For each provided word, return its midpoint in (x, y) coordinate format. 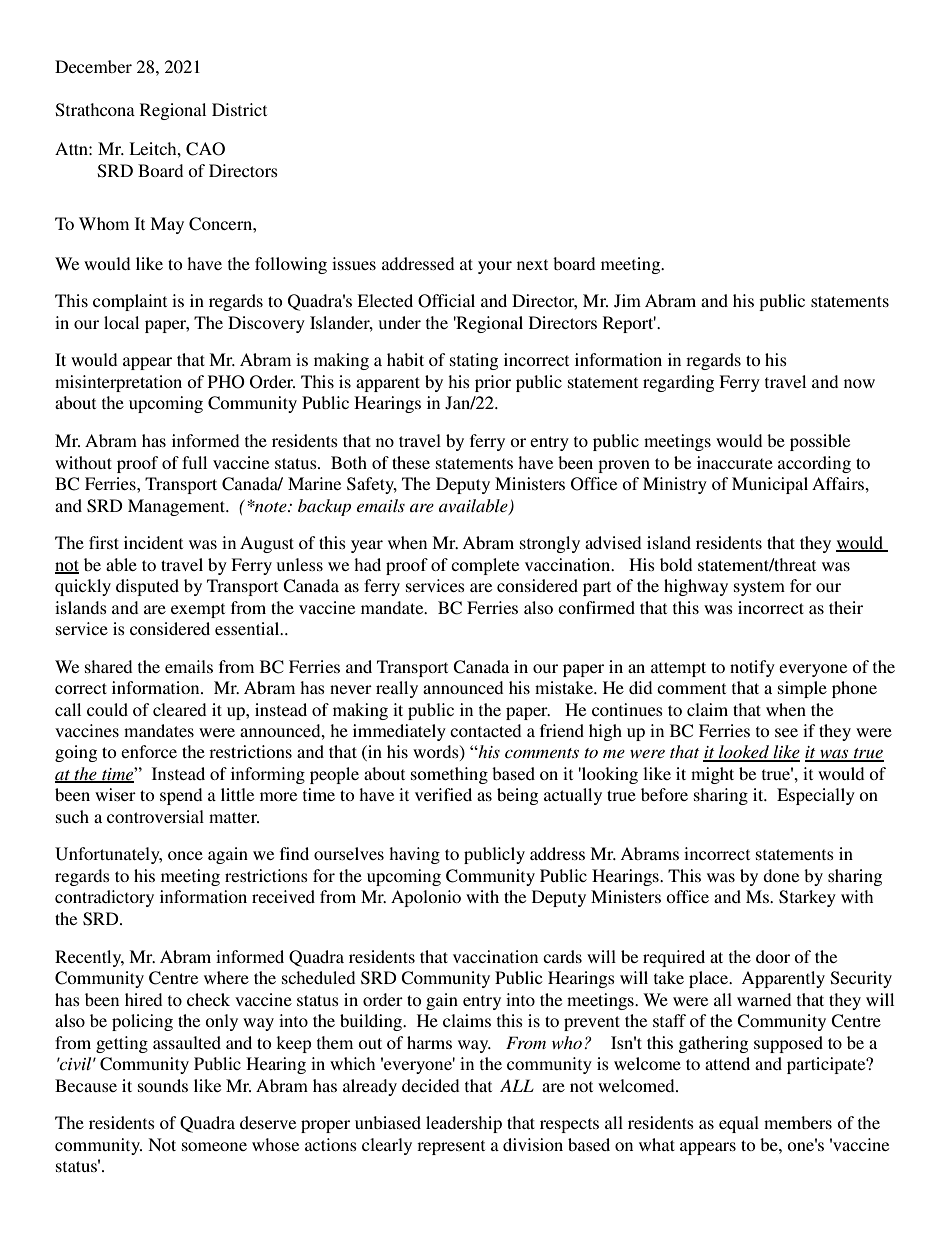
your (495, 267)
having (414, 855)
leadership (464, 1124)
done (781, 875)
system (759, 588)
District (239, 109)
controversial (155, 816)
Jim (627, 301)
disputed (147, 587)
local (121, 322)
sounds (163, 1085)
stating (474, 361)
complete (485, 566)
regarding (678, 383)
